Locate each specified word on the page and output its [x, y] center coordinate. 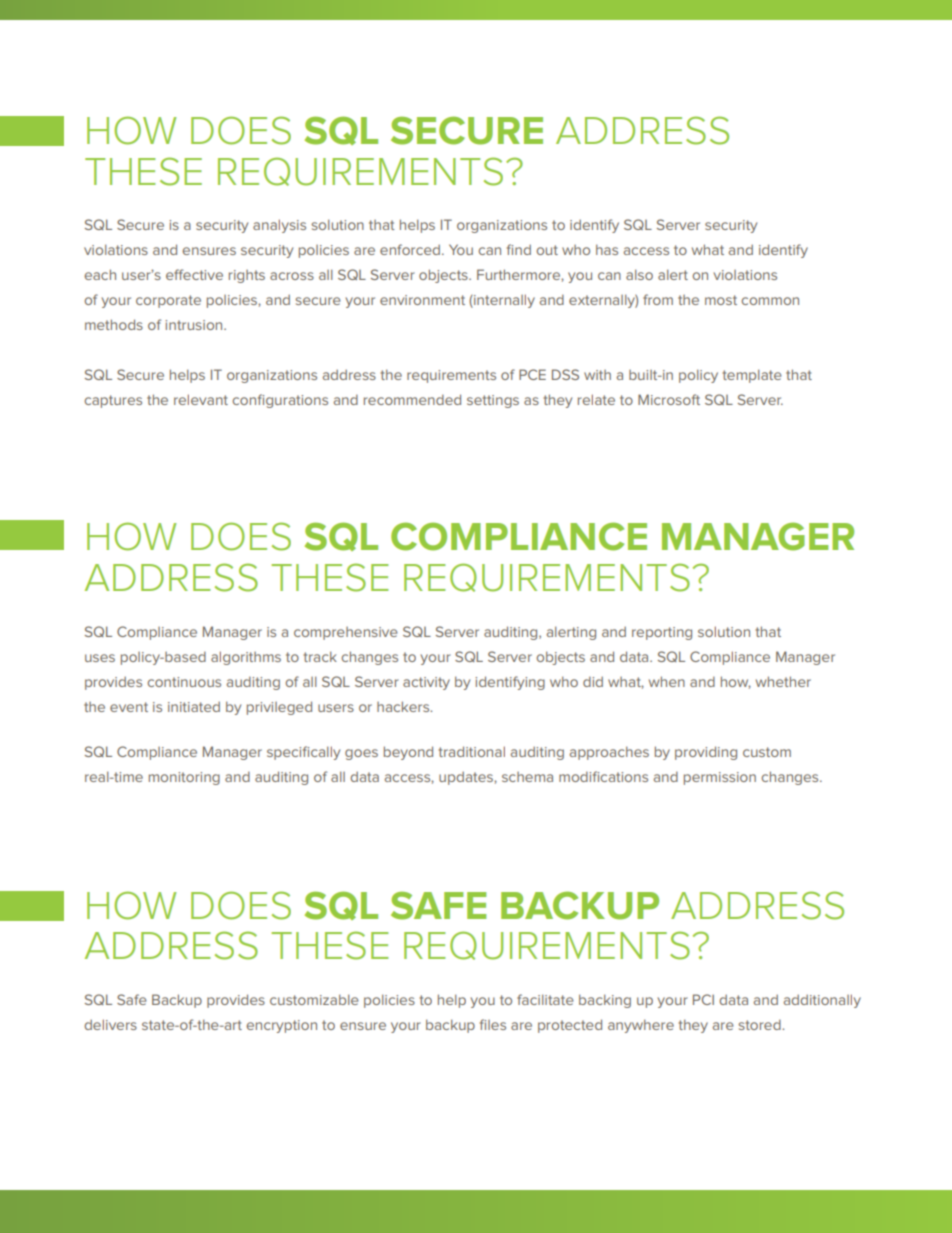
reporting [662, 633]
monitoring [184, 778]
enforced [410, 249]
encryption [281, 1026]
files [493, 1024]
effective [194, 274]
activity [426, 683]
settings [493, 401]
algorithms [246, 658]
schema [527, 777]
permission [720, 778]
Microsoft [669, 399]
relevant [201, 399]
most [721, 300]
